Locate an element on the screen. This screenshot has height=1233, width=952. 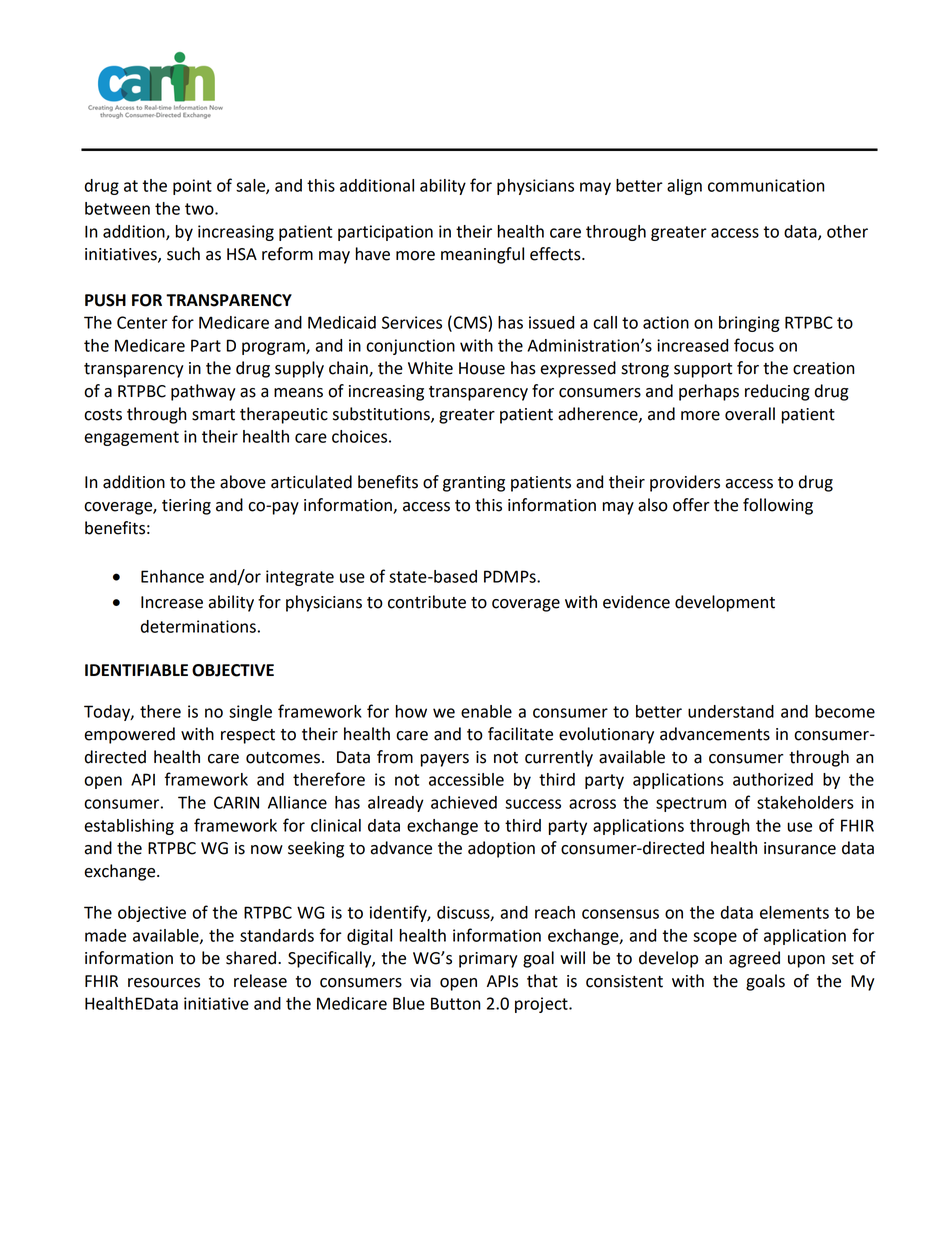
respect is located at coordinates (248, 736).
